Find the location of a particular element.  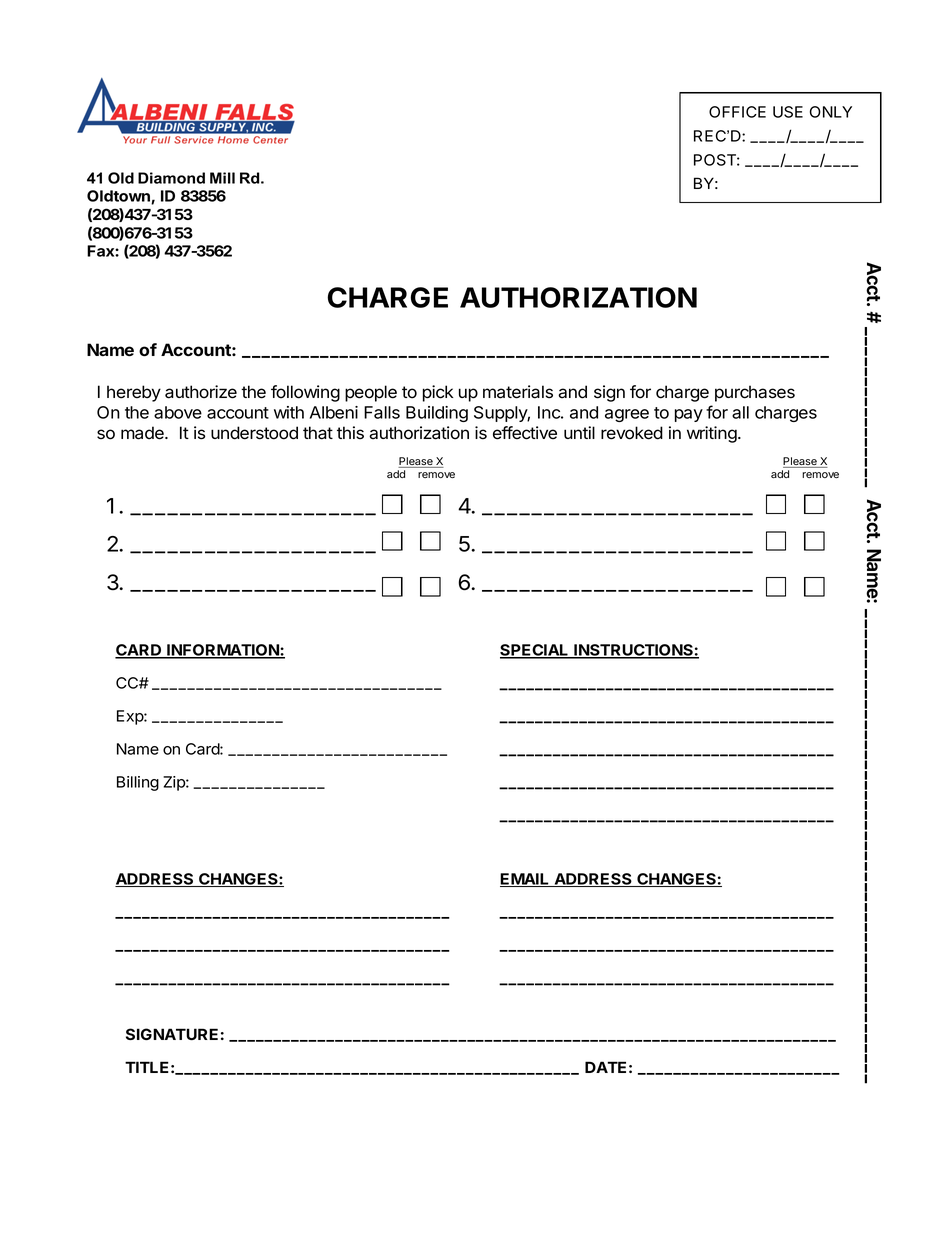

Mill is located at coordinates (222, 178).
